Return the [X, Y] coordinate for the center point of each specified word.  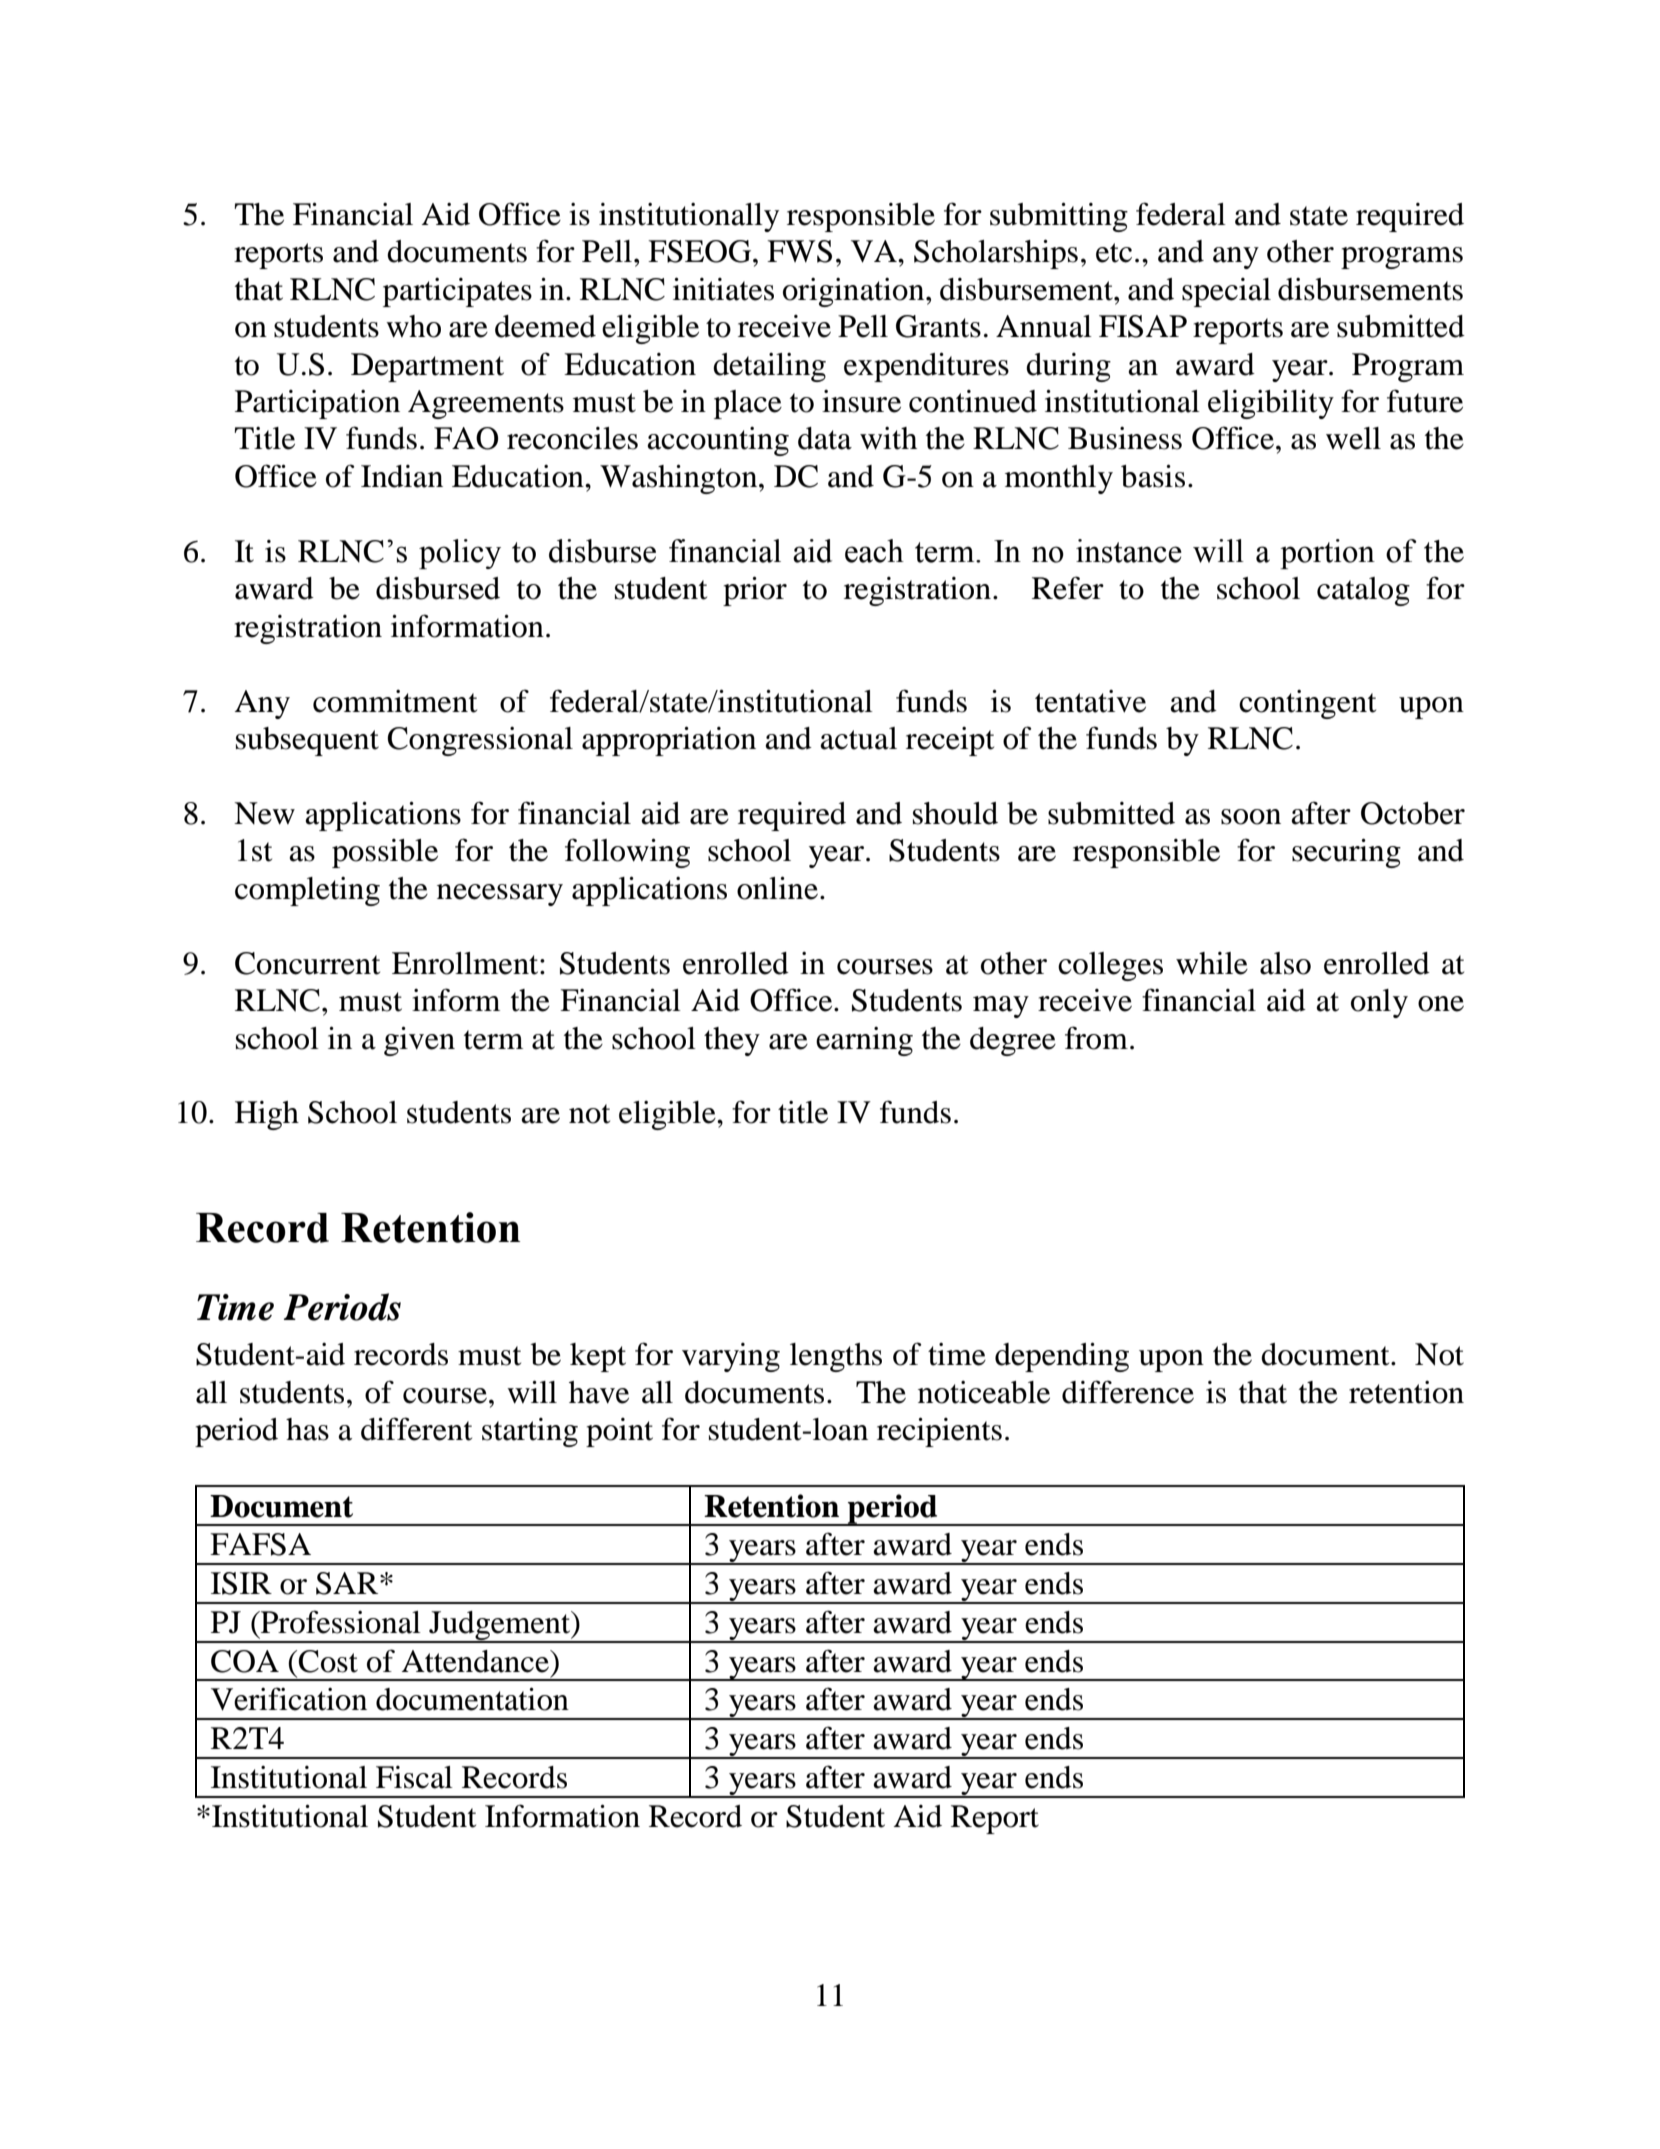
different [416, 1429]
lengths [836, 1357]
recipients [939, 1432]
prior [755, 591]
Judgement [500, 1626]
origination [855, 292]
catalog [1363, 591]
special [1226, 292]
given [419, 1041]
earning [864, 1041]
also [1285, 963]
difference [1128, 1392]
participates [457, 292]
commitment [395, 701]
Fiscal [414, 1777]
